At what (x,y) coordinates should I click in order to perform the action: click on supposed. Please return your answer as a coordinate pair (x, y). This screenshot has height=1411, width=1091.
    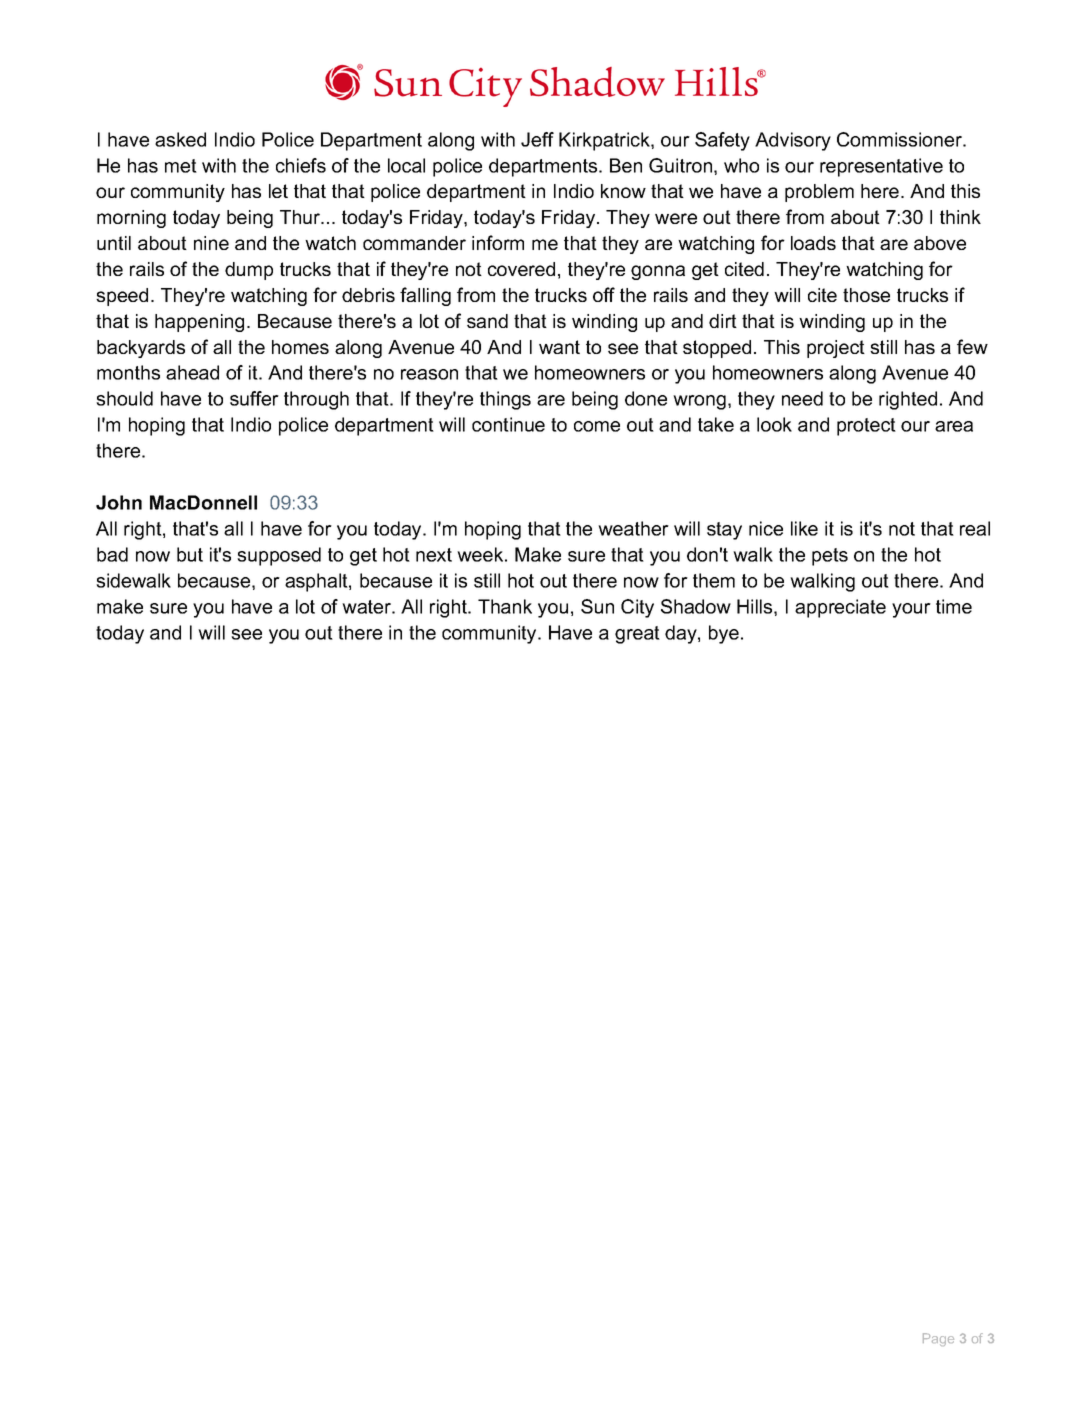
    Looking at the image, I should click on (279, 556).
